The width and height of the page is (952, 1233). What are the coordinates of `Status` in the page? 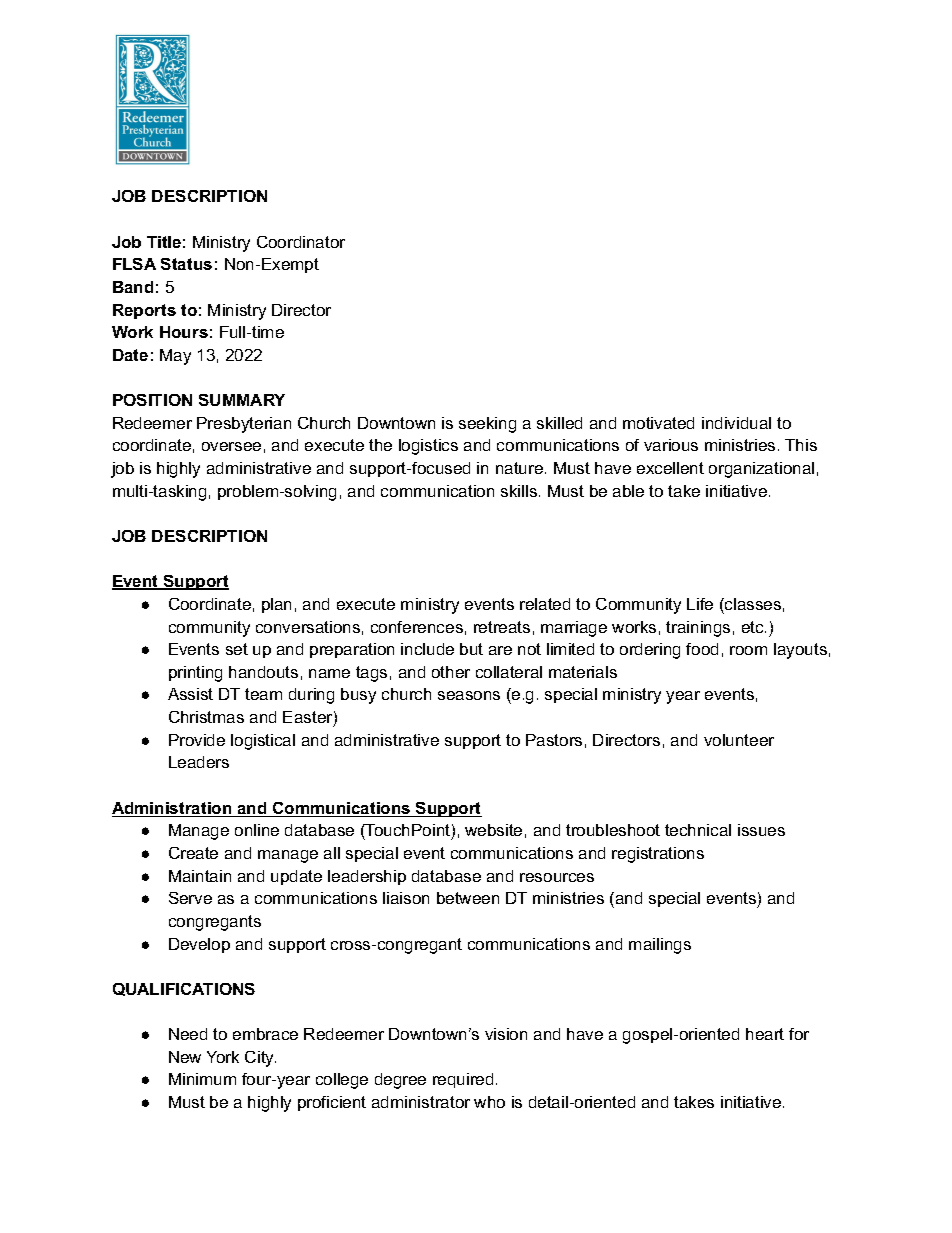 It's located at (186, 264).
